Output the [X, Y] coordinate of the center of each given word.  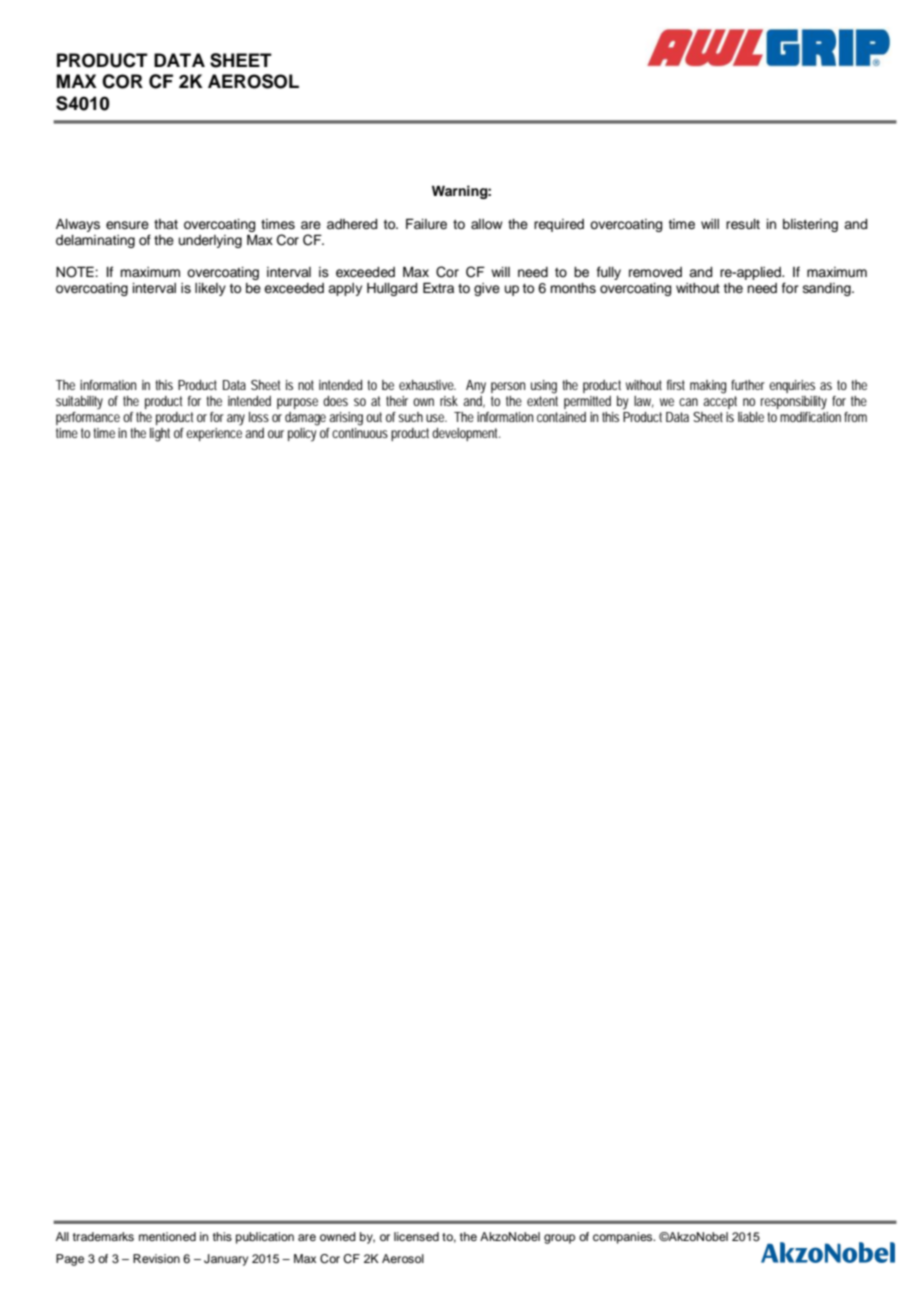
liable [751, 417]
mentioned [167, 1236]
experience [214, 433]
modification [810, 415]
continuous [360, 431]
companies [624, 1238]
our [276, 434]
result [743, 224]
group [559, 1239]
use [436, 418]
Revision [156, 1258]
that [166, 224]
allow [487, 224]
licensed [416, 1236]
